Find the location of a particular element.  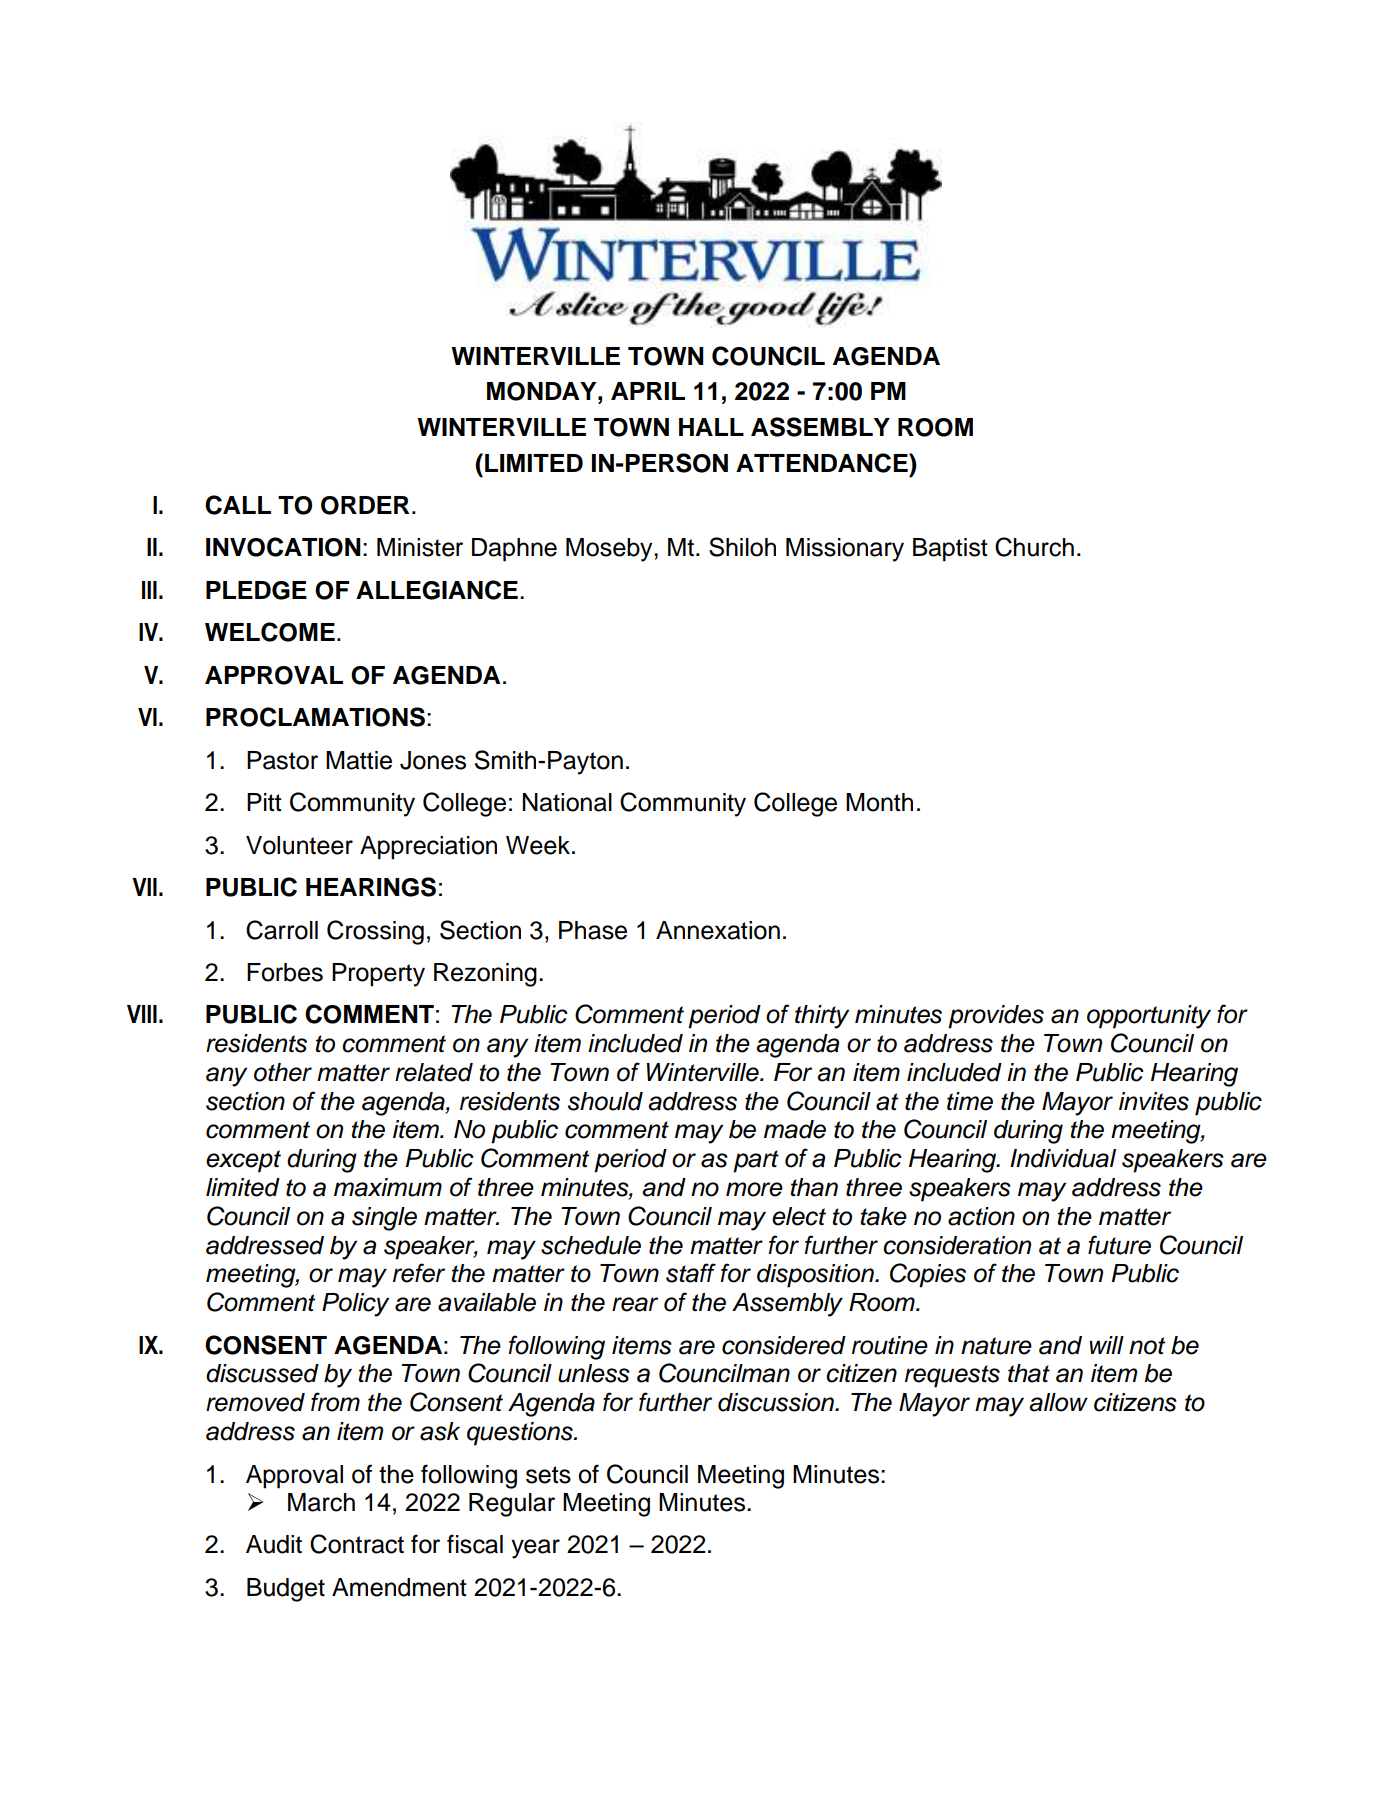

National is located at coordinates (567, 802).
